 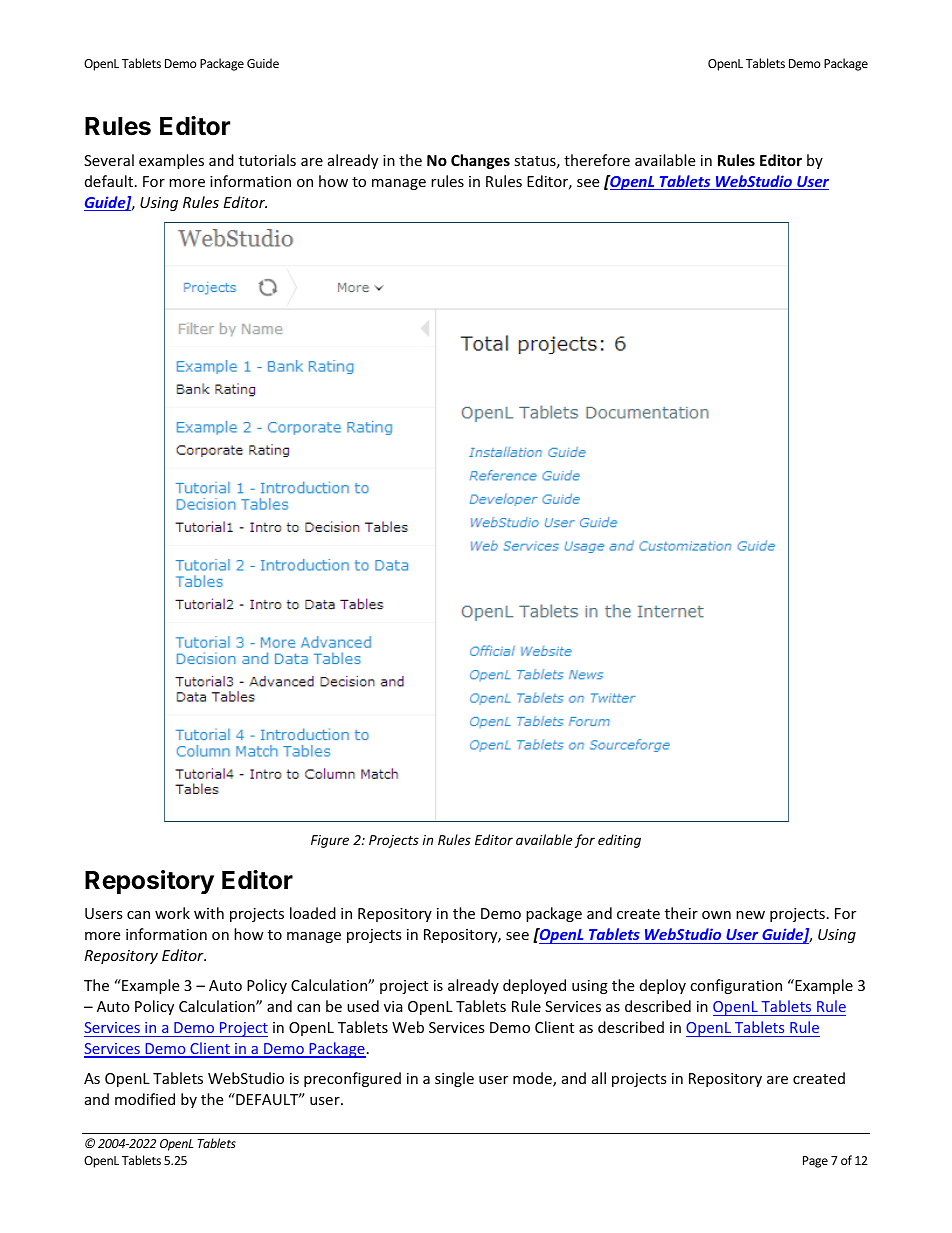 What do you see at coordinates (480, 161) in the screenshot?
I see `Changes` at bounding box center [480, 161].
